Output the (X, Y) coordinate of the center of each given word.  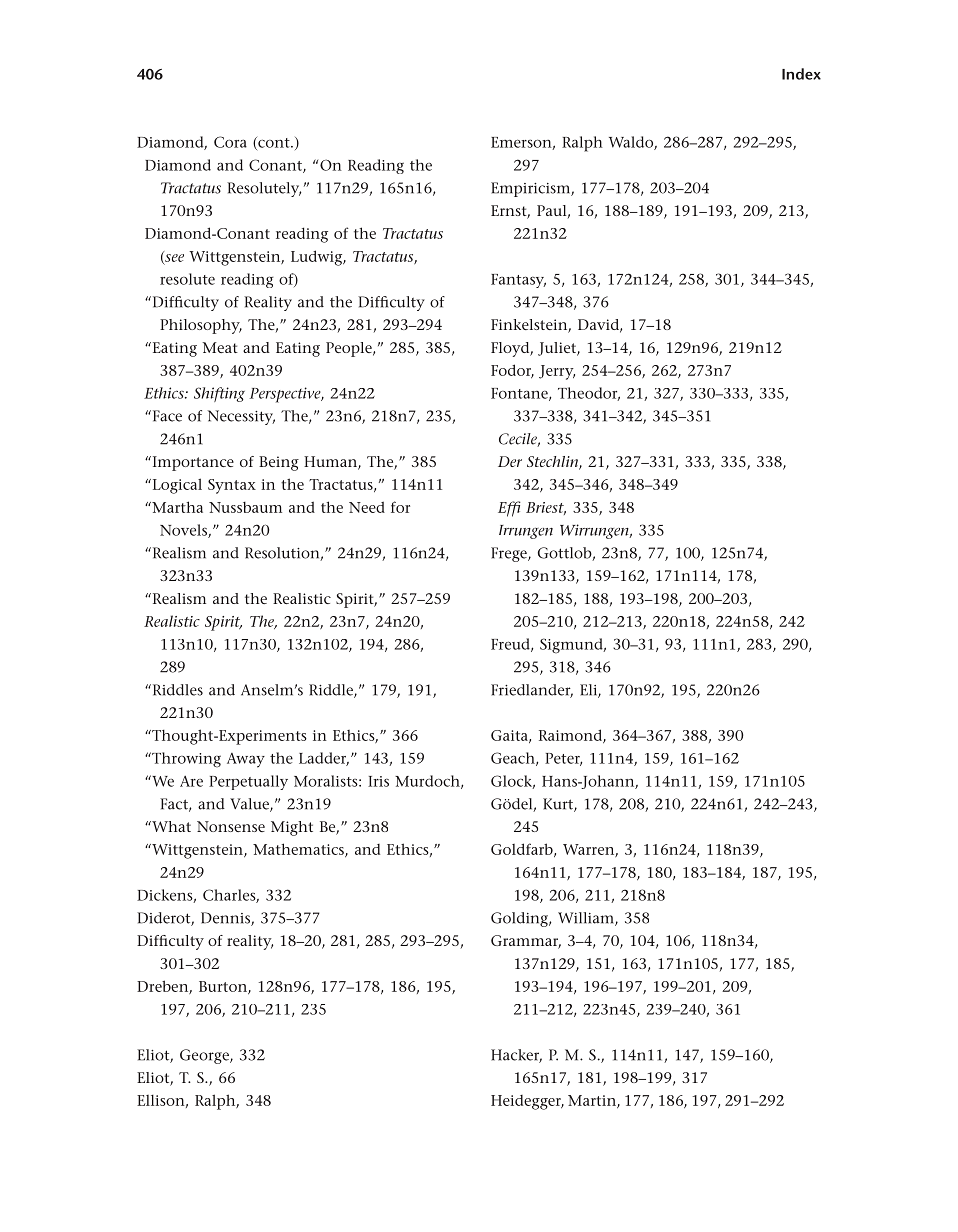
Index (801, 74)
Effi (509, 509)
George (205, 1056)
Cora (230, 142)
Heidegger (527, 1102)
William (587, 919)
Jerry (557, 372)
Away (246, 760)
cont (274, 143)
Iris (378, 781)
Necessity (241, 417)
